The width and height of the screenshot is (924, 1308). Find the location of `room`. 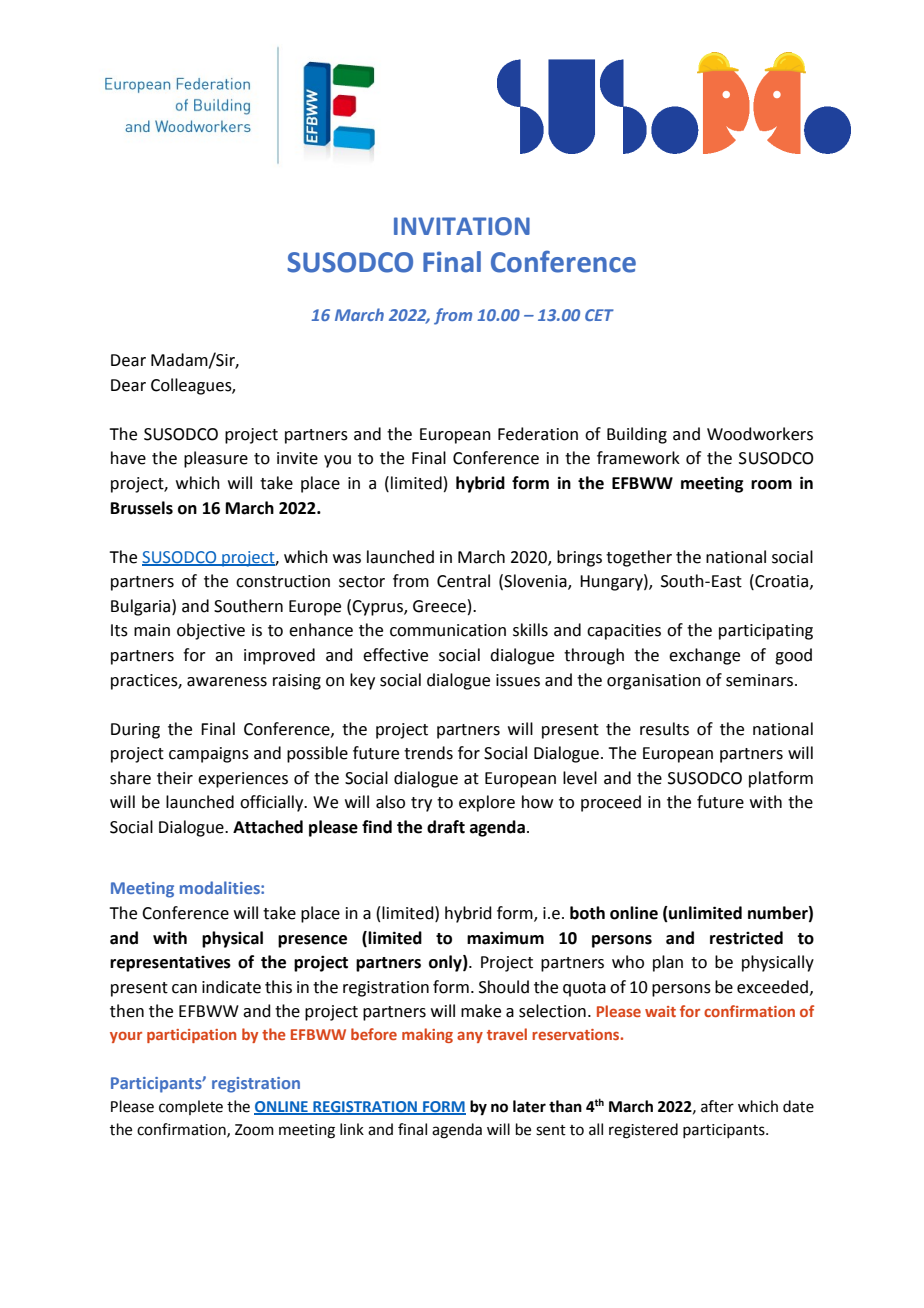

room is located at coordinates (771, 485).
